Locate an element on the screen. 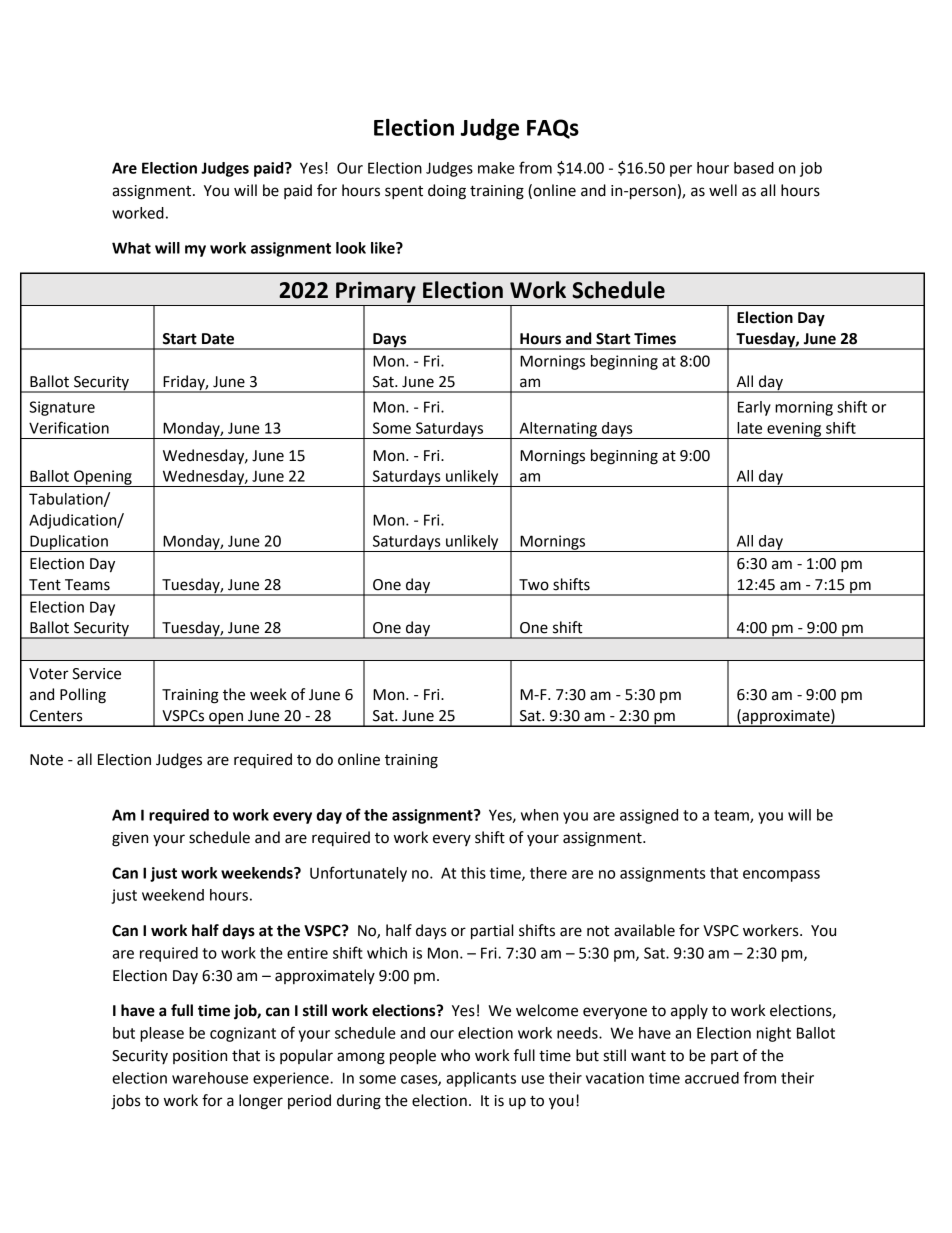 The width and height of the screenshot is (952, 1233). Alternating is located at coordinates (558, 430).
